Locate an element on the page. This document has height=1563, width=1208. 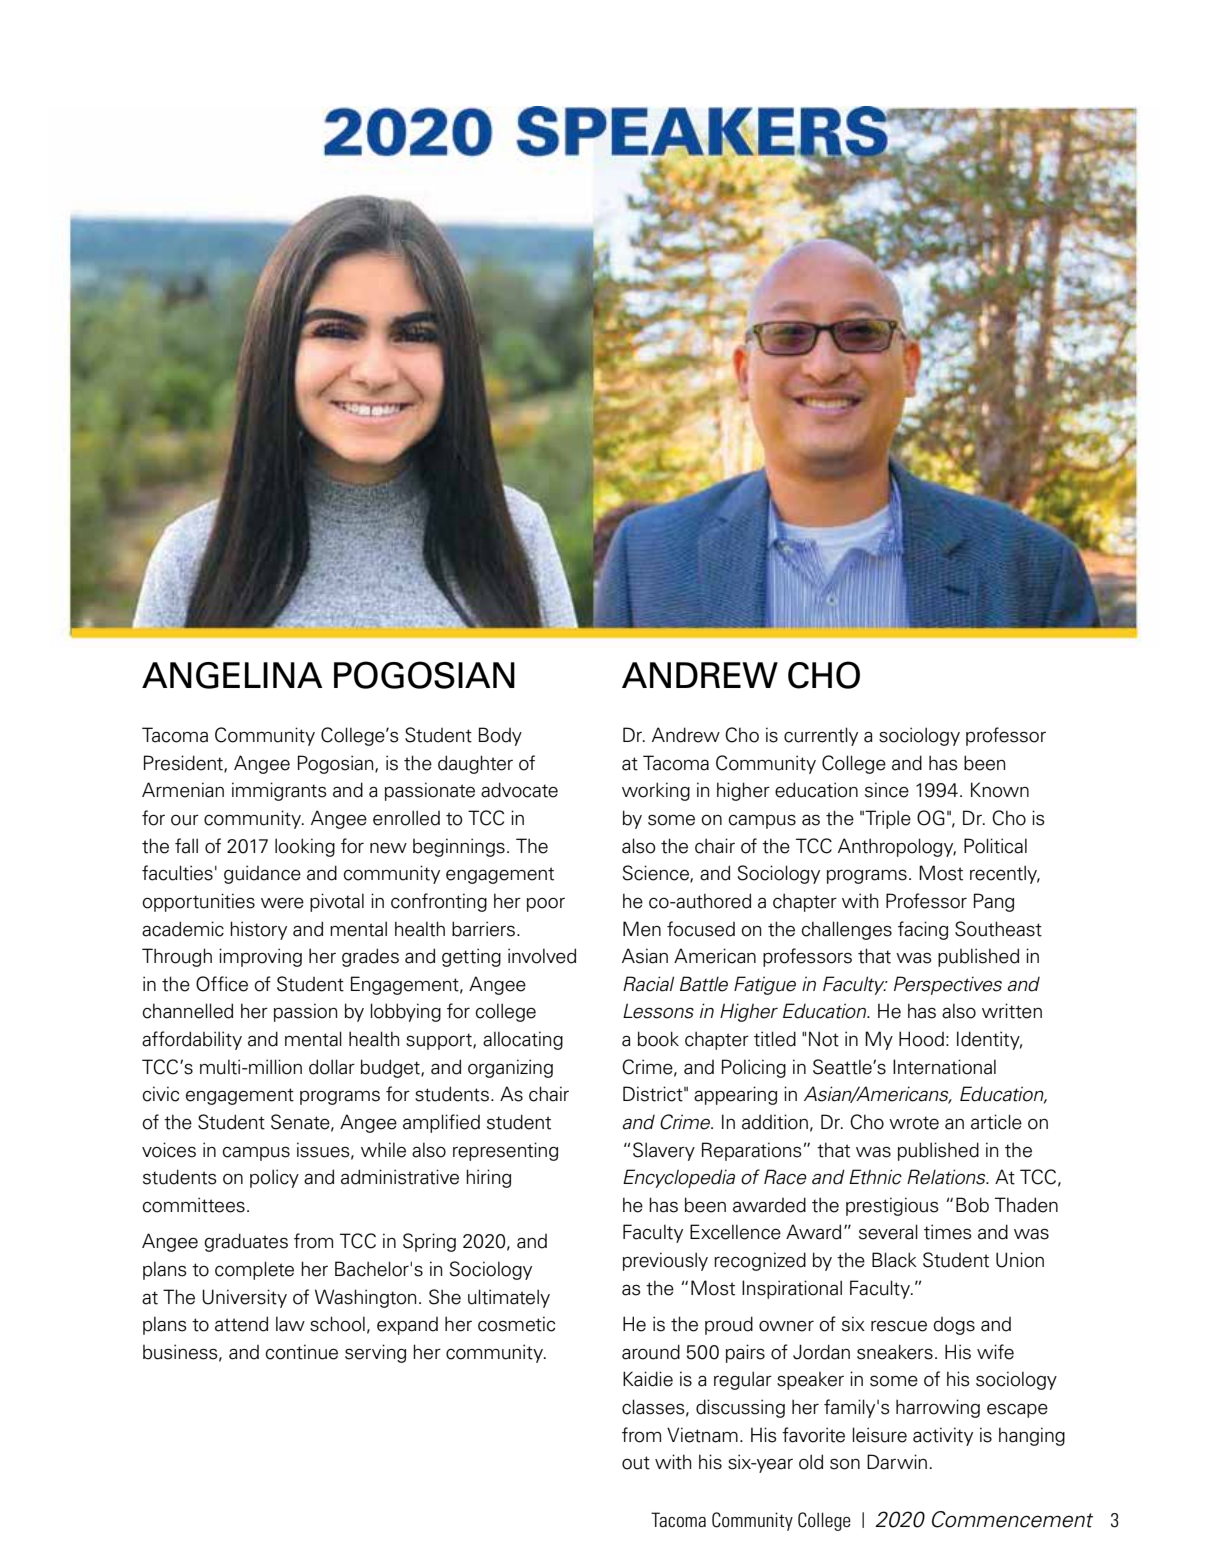
continue is located at coordinates (302, 1352).
